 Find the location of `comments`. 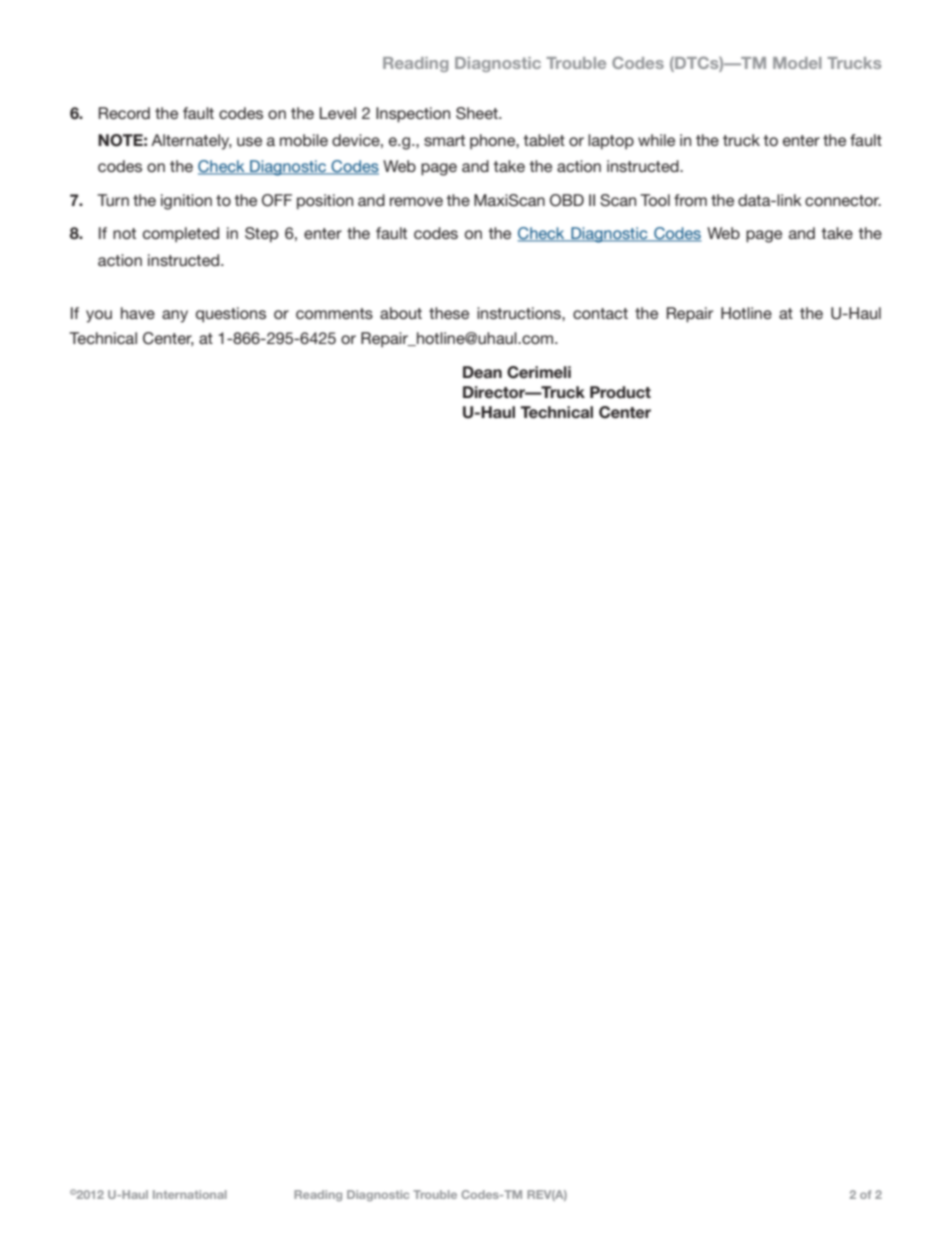

comments is located at coordinates (334, 313).
